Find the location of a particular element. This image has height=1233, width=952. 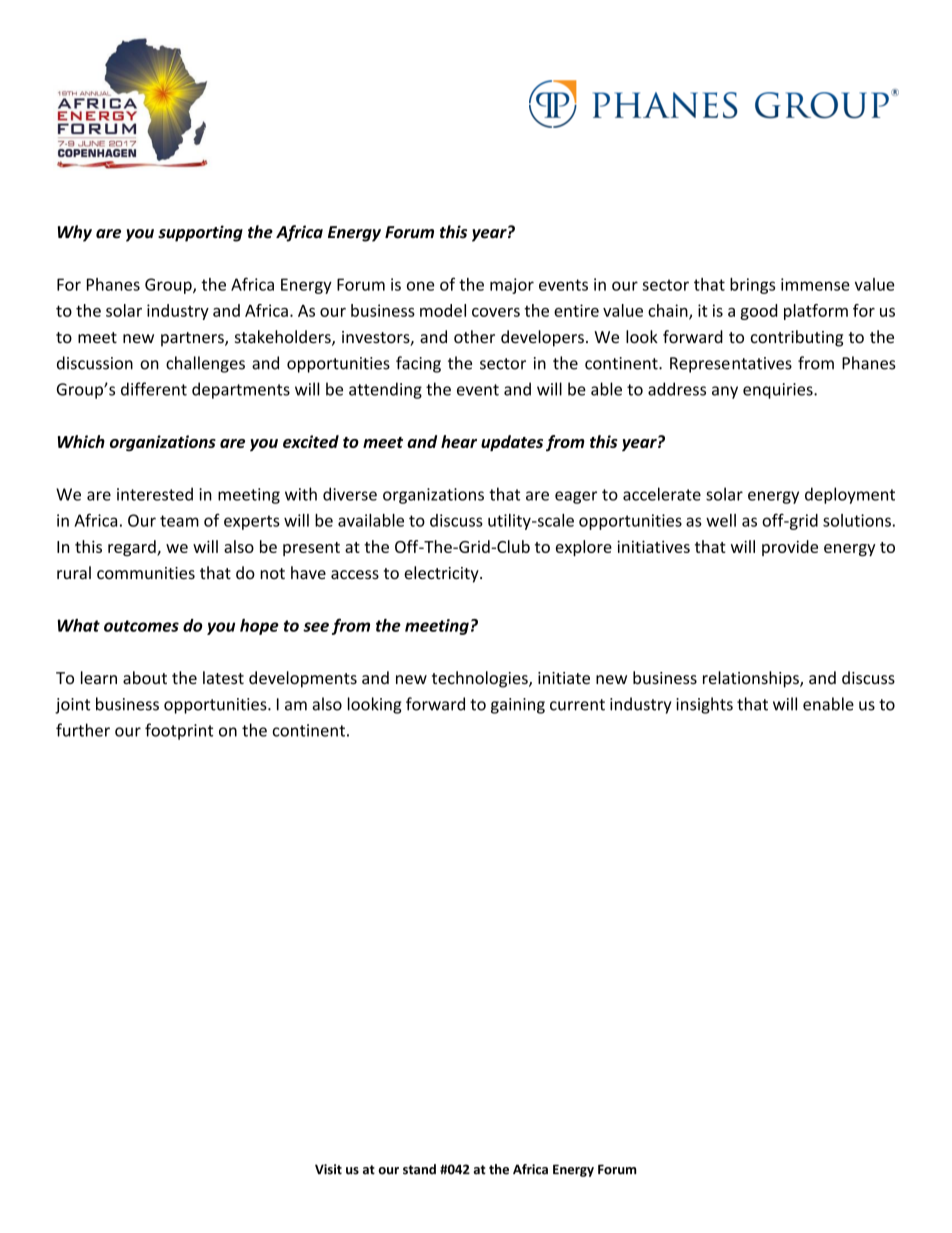

outcomes is located at coordinates (141, 626).
